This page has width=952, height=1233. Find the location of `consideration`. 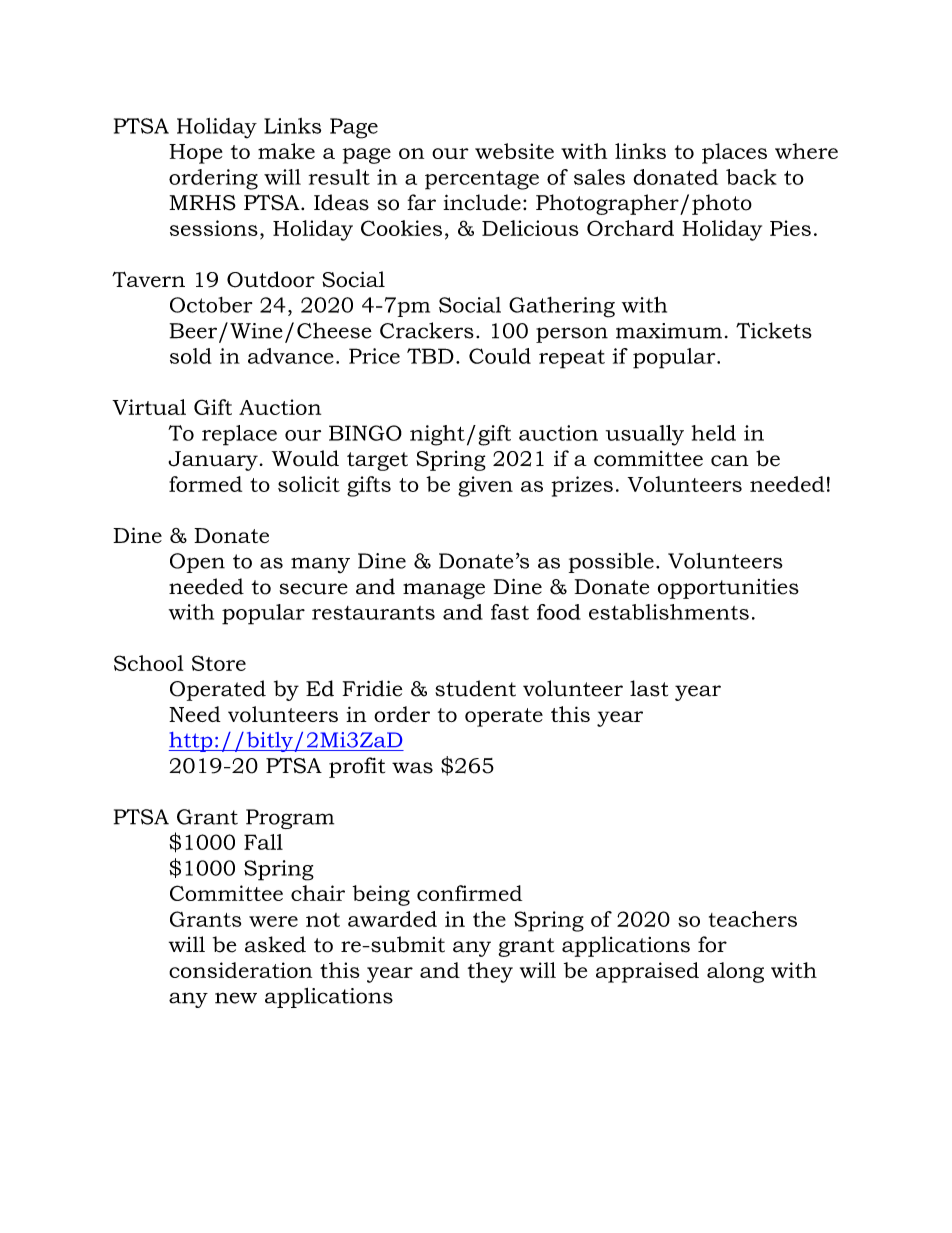

consideration is located at coordinates (240, 970).
